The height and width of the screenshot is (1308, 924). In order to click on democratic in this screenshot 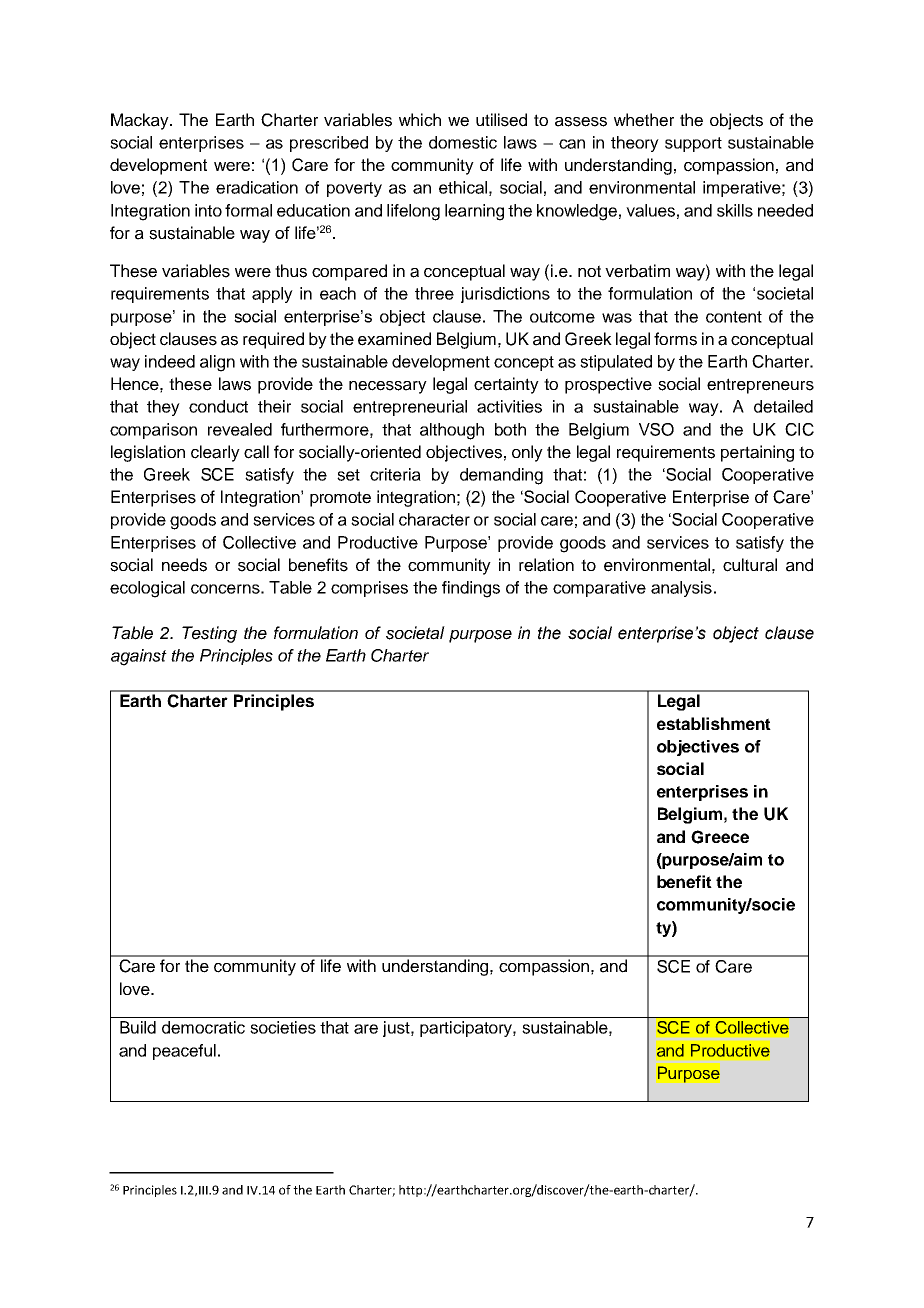, I will do `click(203, 1027)`.
